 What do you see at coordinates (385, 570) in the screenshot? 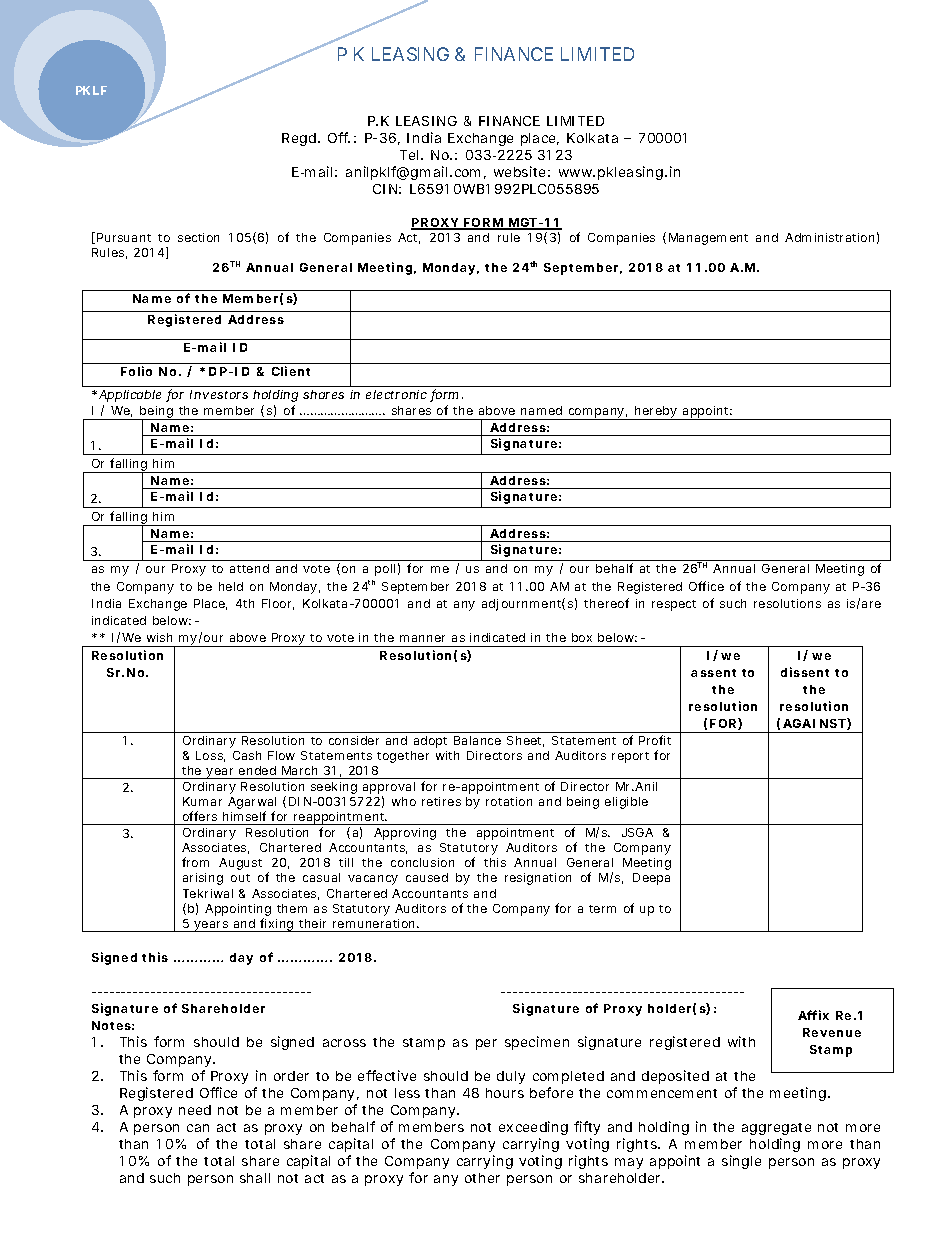
I see `poll` at bounding box center [385, 570].
